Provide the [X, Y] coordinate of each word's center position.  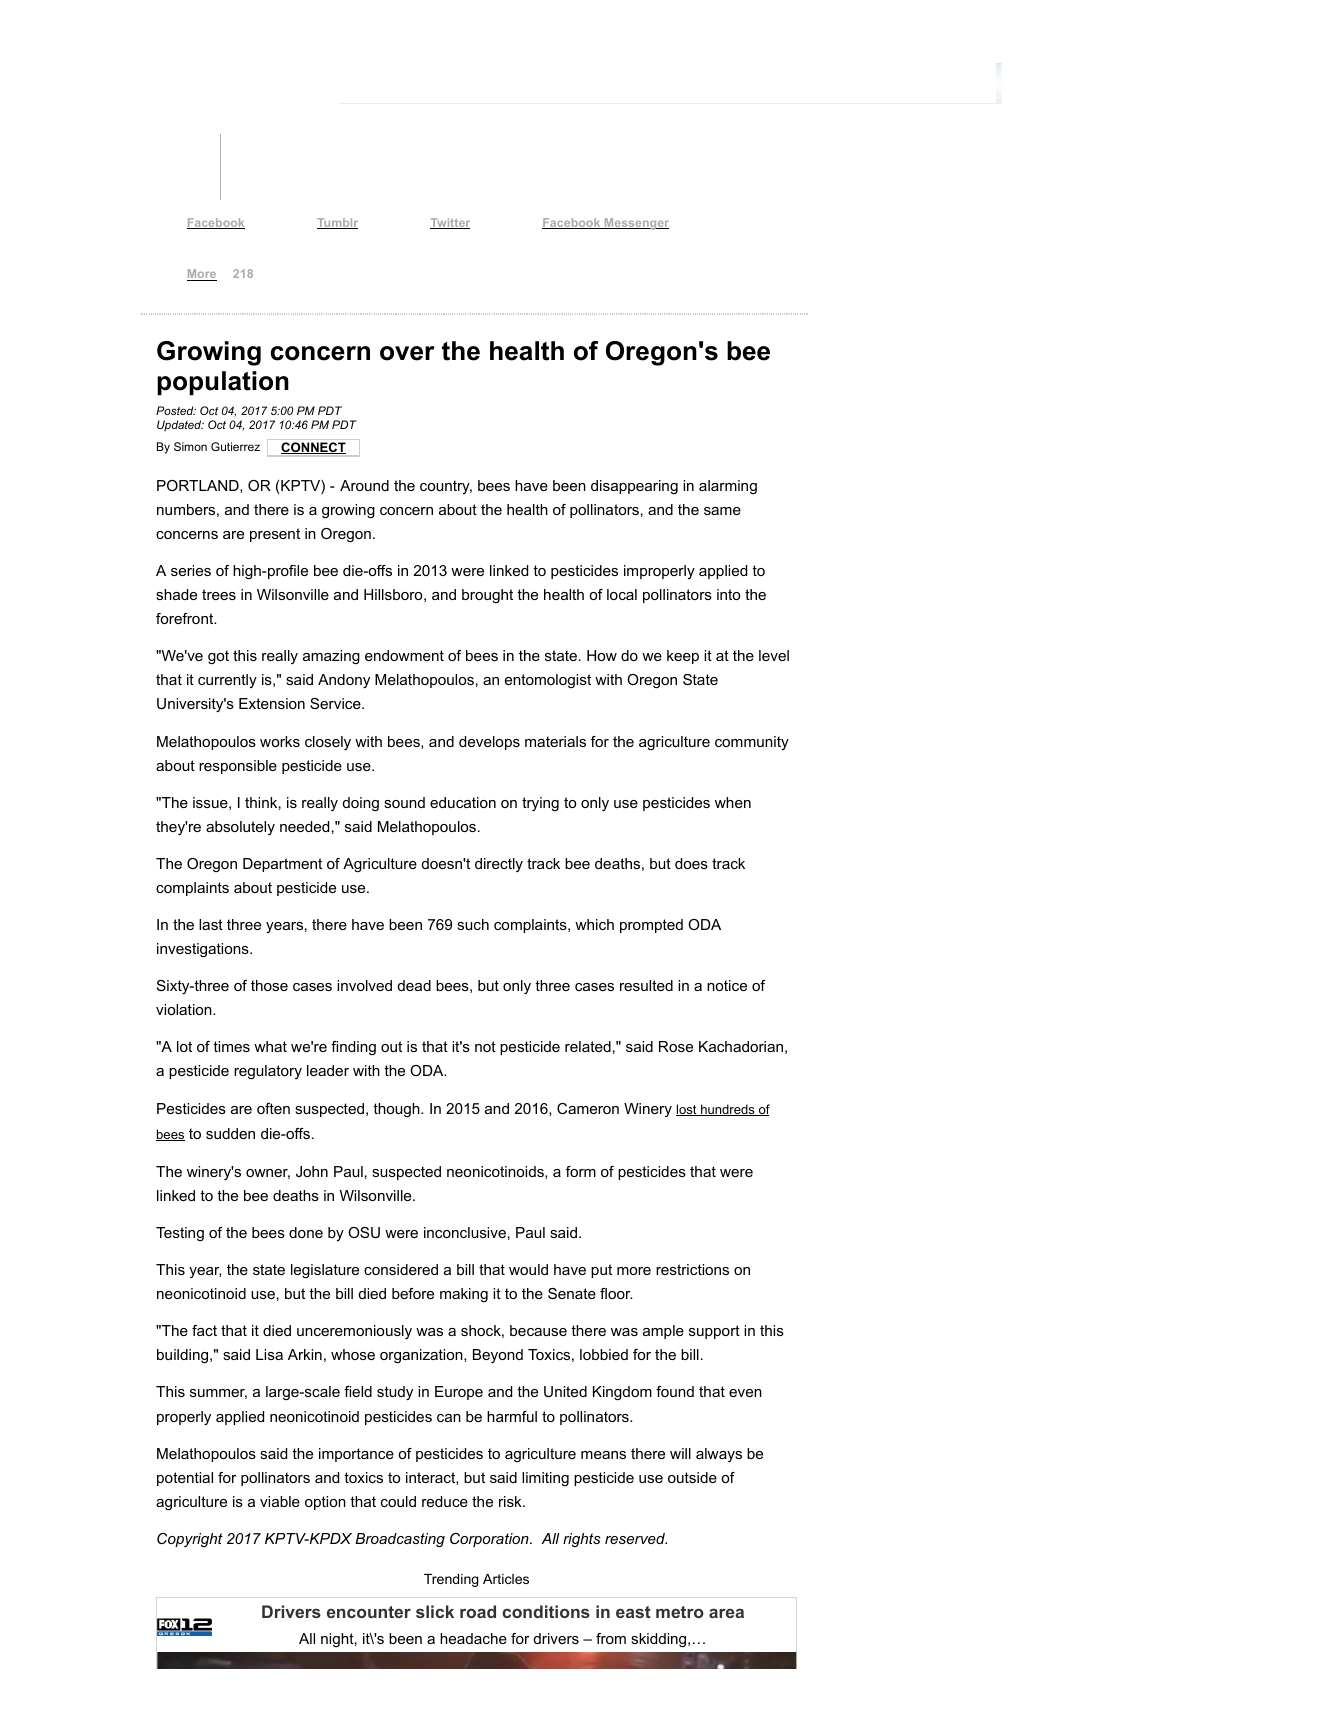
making [464, 1295]
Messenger [635, 224]
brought [487, 596]
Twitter [450, 223]
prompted [651, 926]
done [306, 1232]
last [211, 924]
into [728, 594]
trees [219, 594]
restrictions [692, 1269]
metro [680, 1612]
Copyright [190, 1540]
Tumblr [337, 223]
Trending [451, 1580]
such [473, 924]
